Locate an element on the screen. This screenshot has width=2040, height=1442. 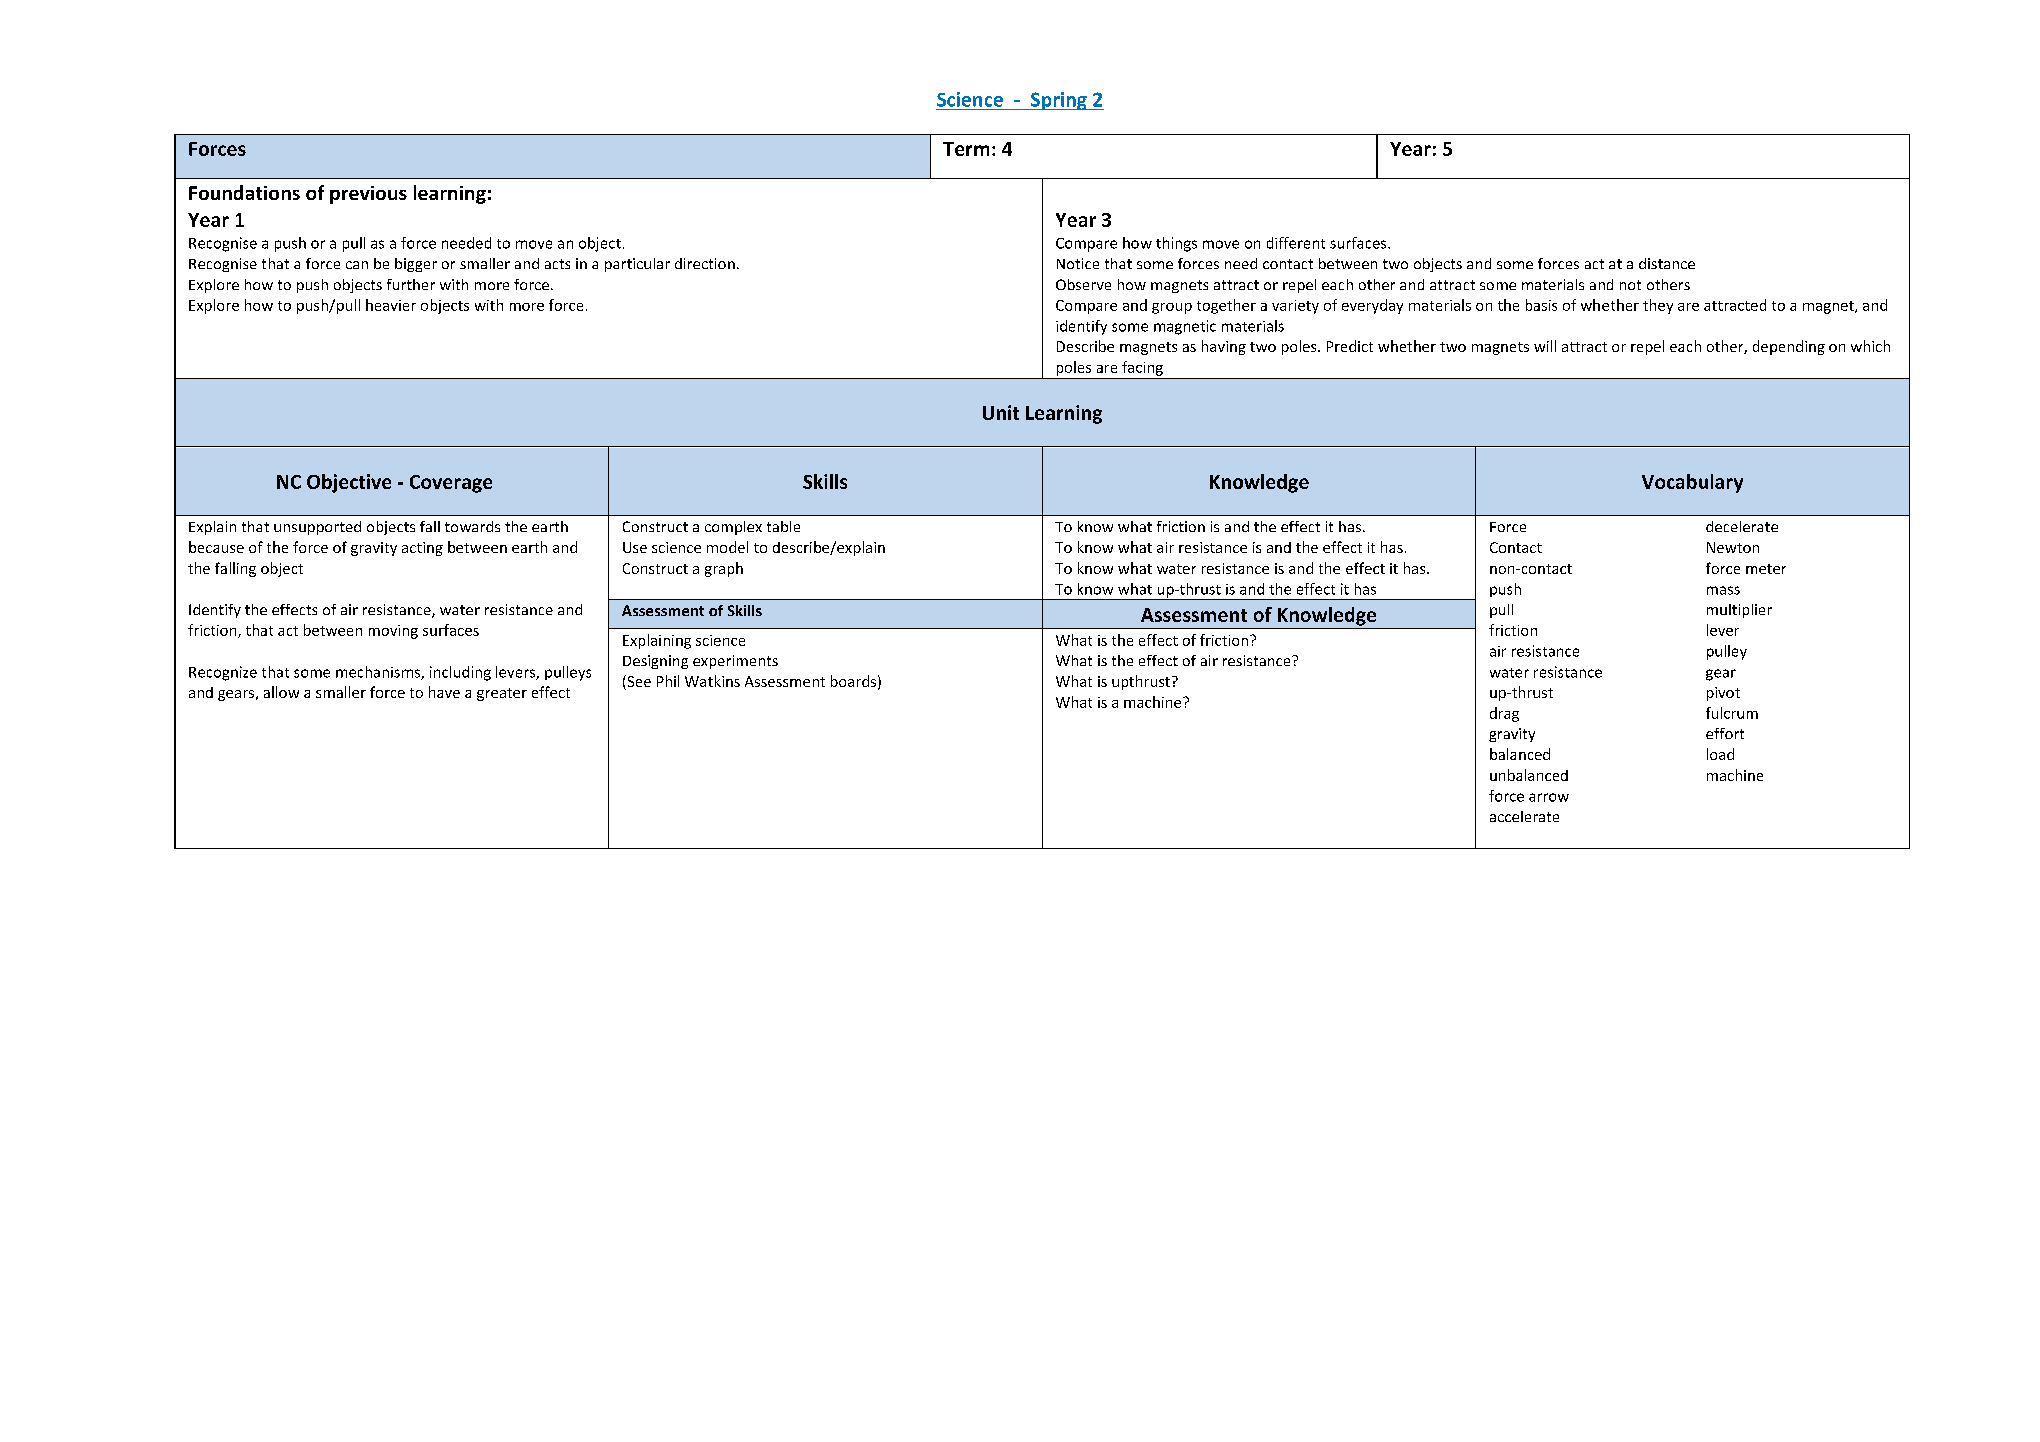
distance is located at coordinates (1667, 263).
